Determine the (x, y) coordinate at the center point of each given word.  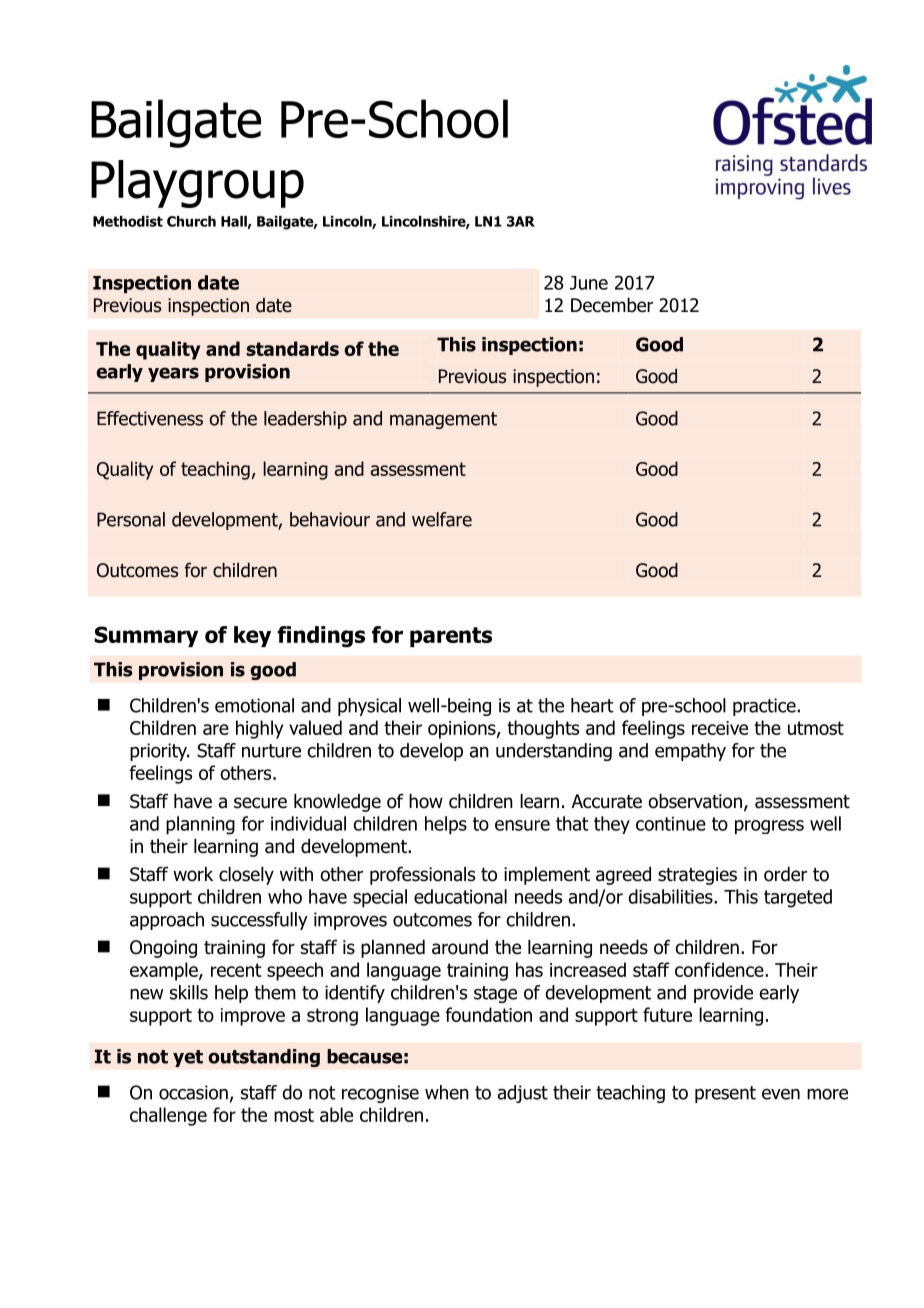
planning (200, 825)
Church (191, 221)
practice (765, 707)
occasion (193, 1092)
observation (695, 801)
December (612, 305)
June (589, 283)
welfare (442, 519)
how (426, 801)
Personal (131, 519)
